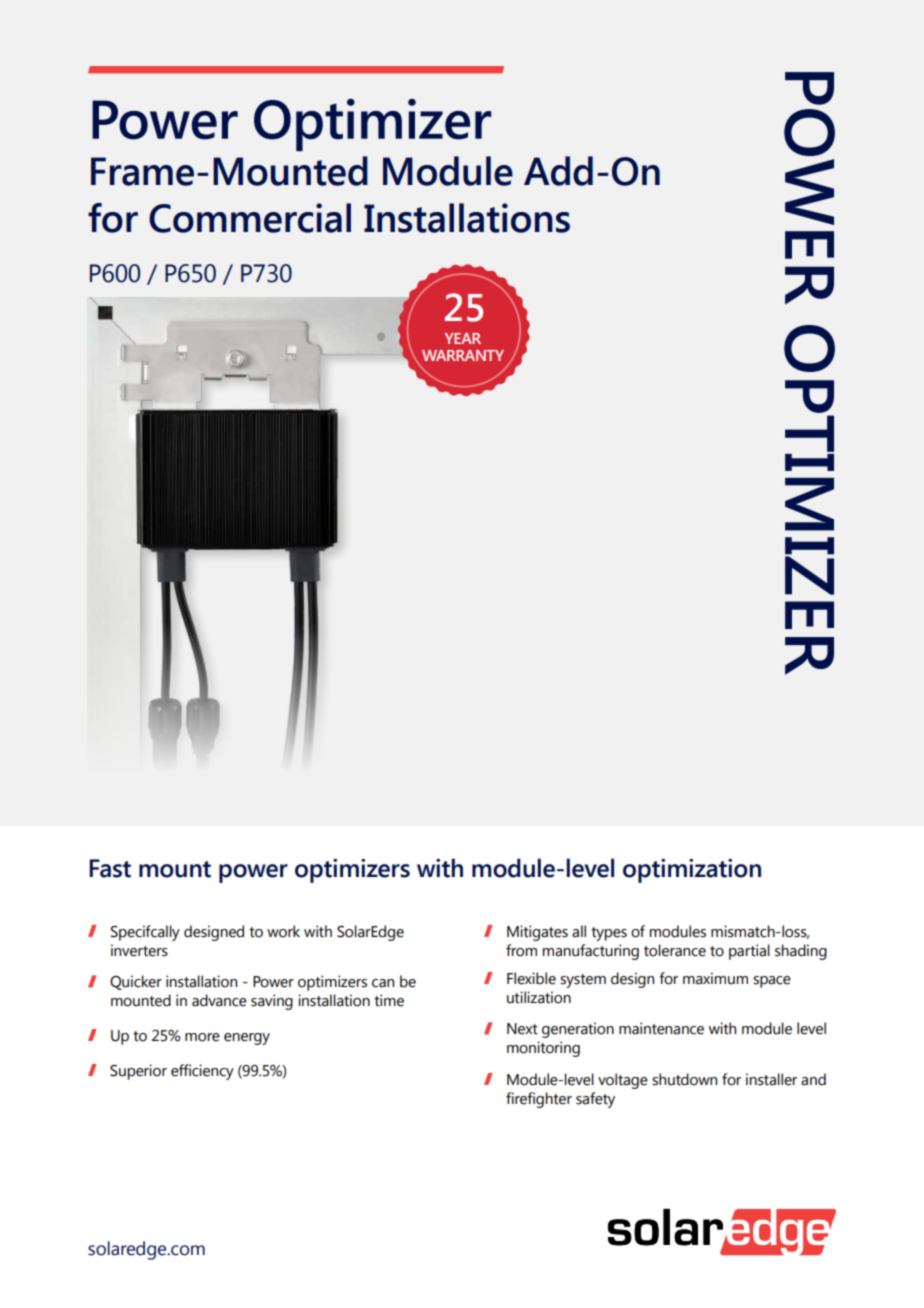 The width and height of the screenshot is (924, 1308). I want to click on types, so click(609, 934).
